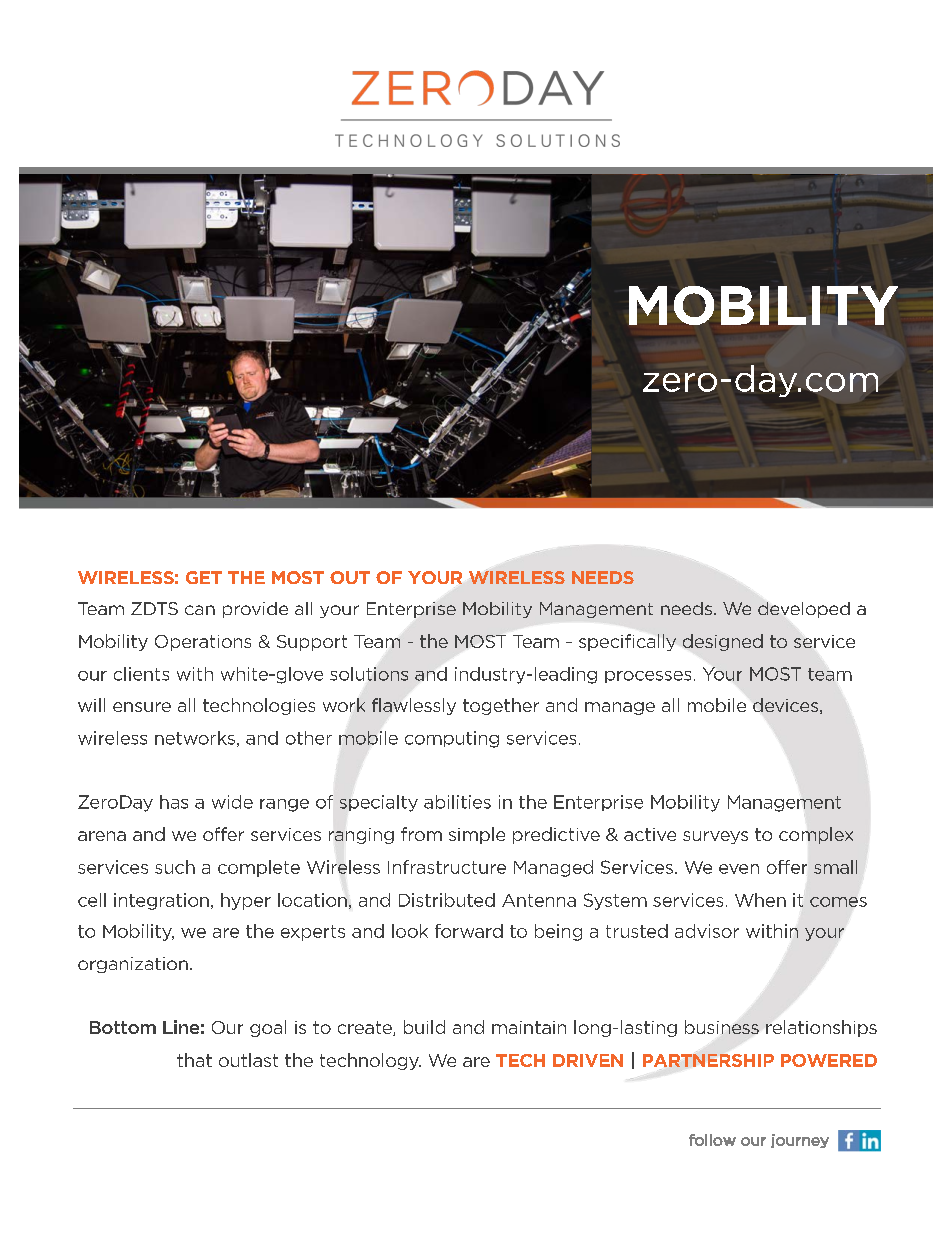 This screenshot has width=952, height=1233. I want to click on even, so click(739, 869).
